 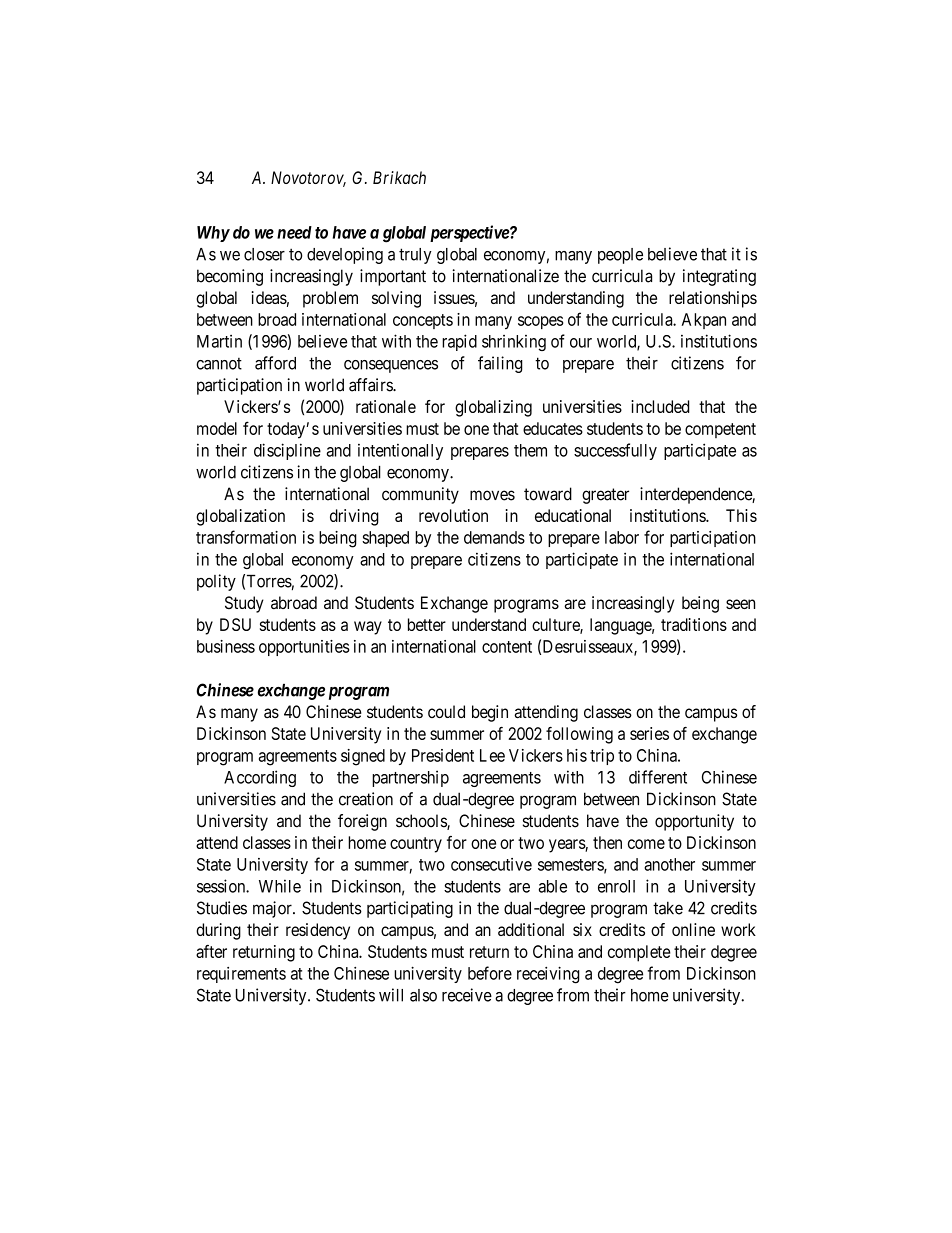 I want to click on This, so click(x=741, y=515).
